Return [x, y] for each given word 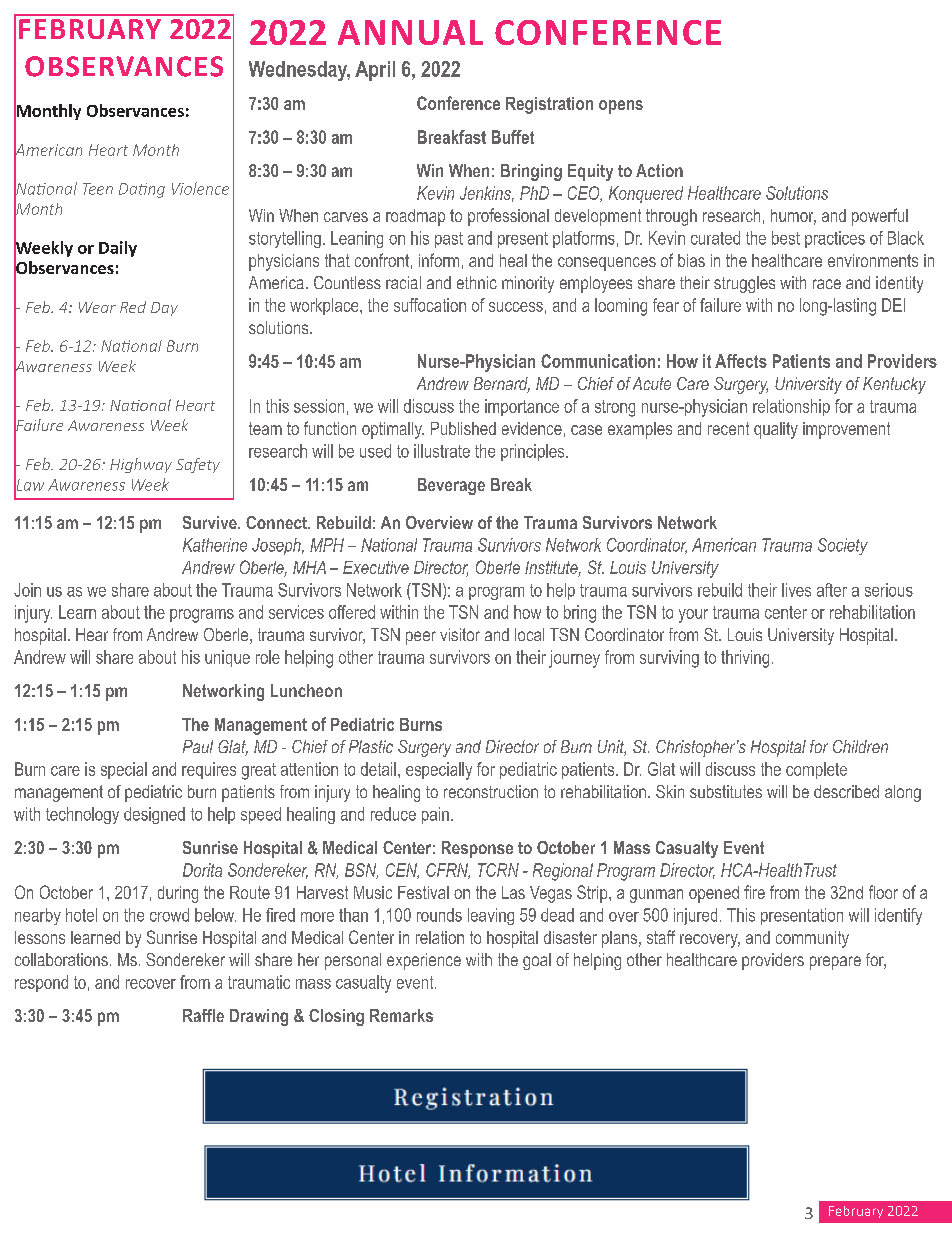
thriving [745, 659]
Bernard [502, 385]
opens [621, 107]
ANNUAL [410, 32]
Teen [98, 189]
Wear [97, 307]
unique [227, 658]
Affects [741, 361]
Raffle [203, 1015]
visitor [460, 634]
